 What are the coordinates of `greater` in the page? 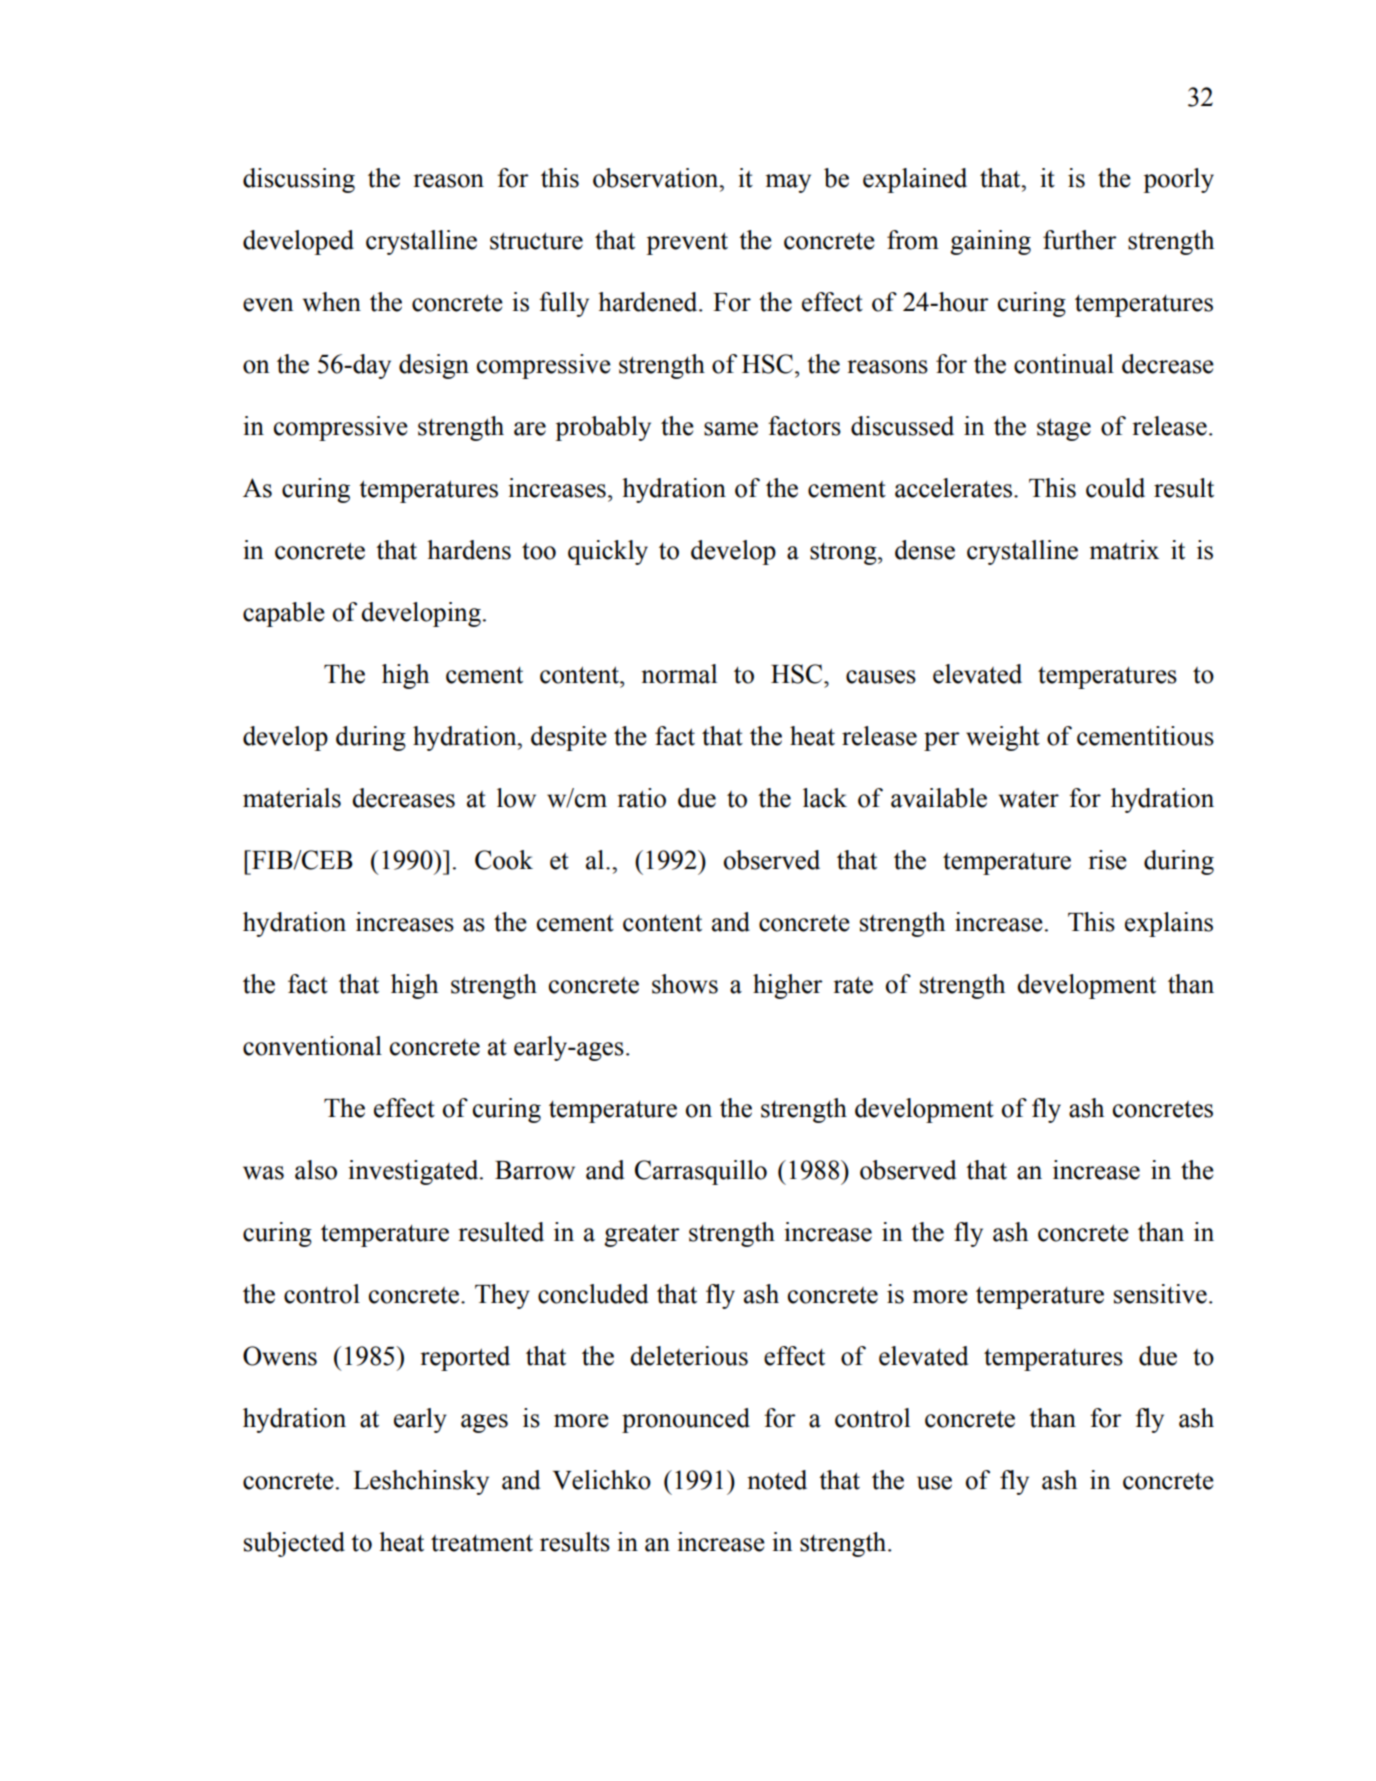 It's located at (642, 1236).
